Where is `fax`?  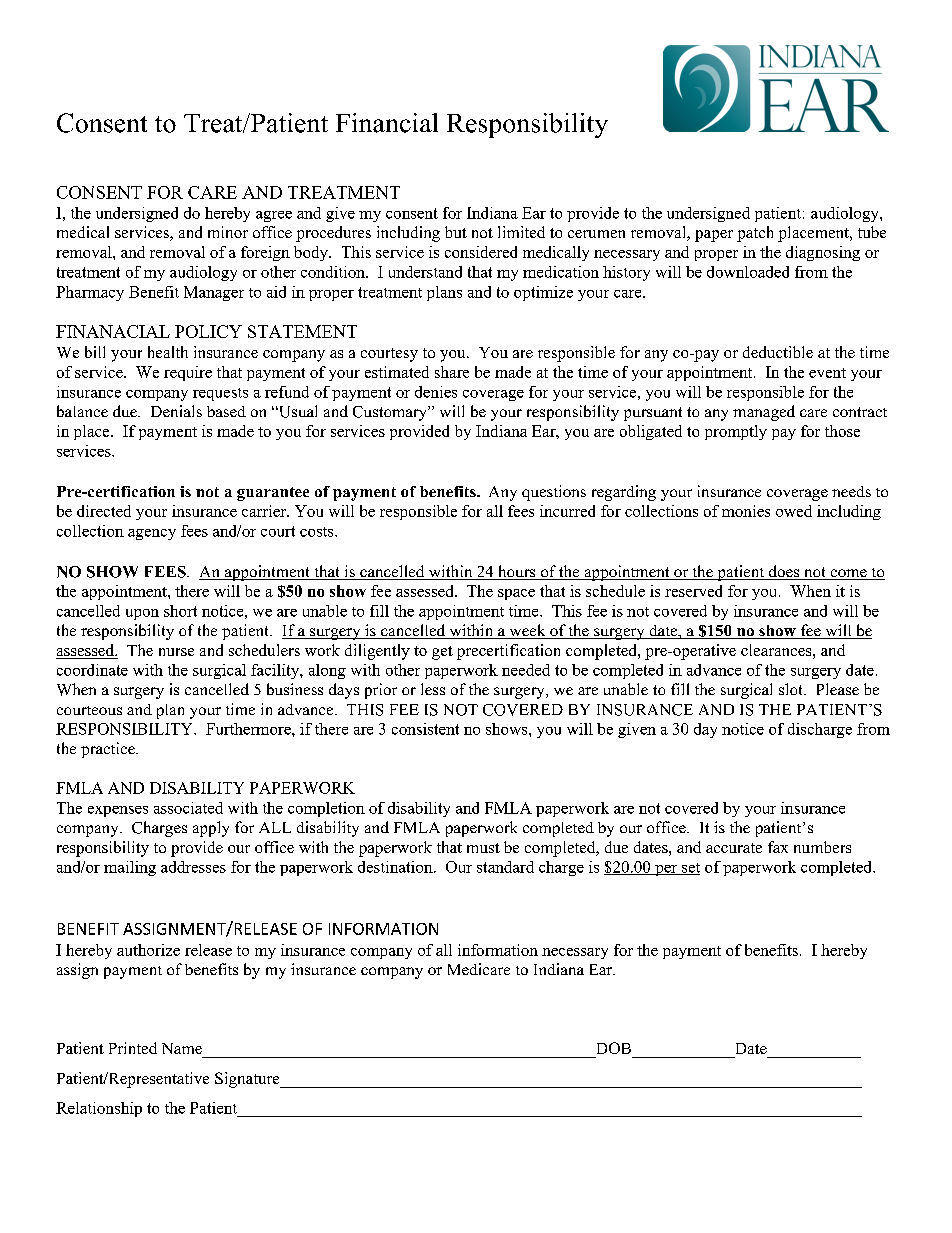
fax is located at coordinates (778, 847).
